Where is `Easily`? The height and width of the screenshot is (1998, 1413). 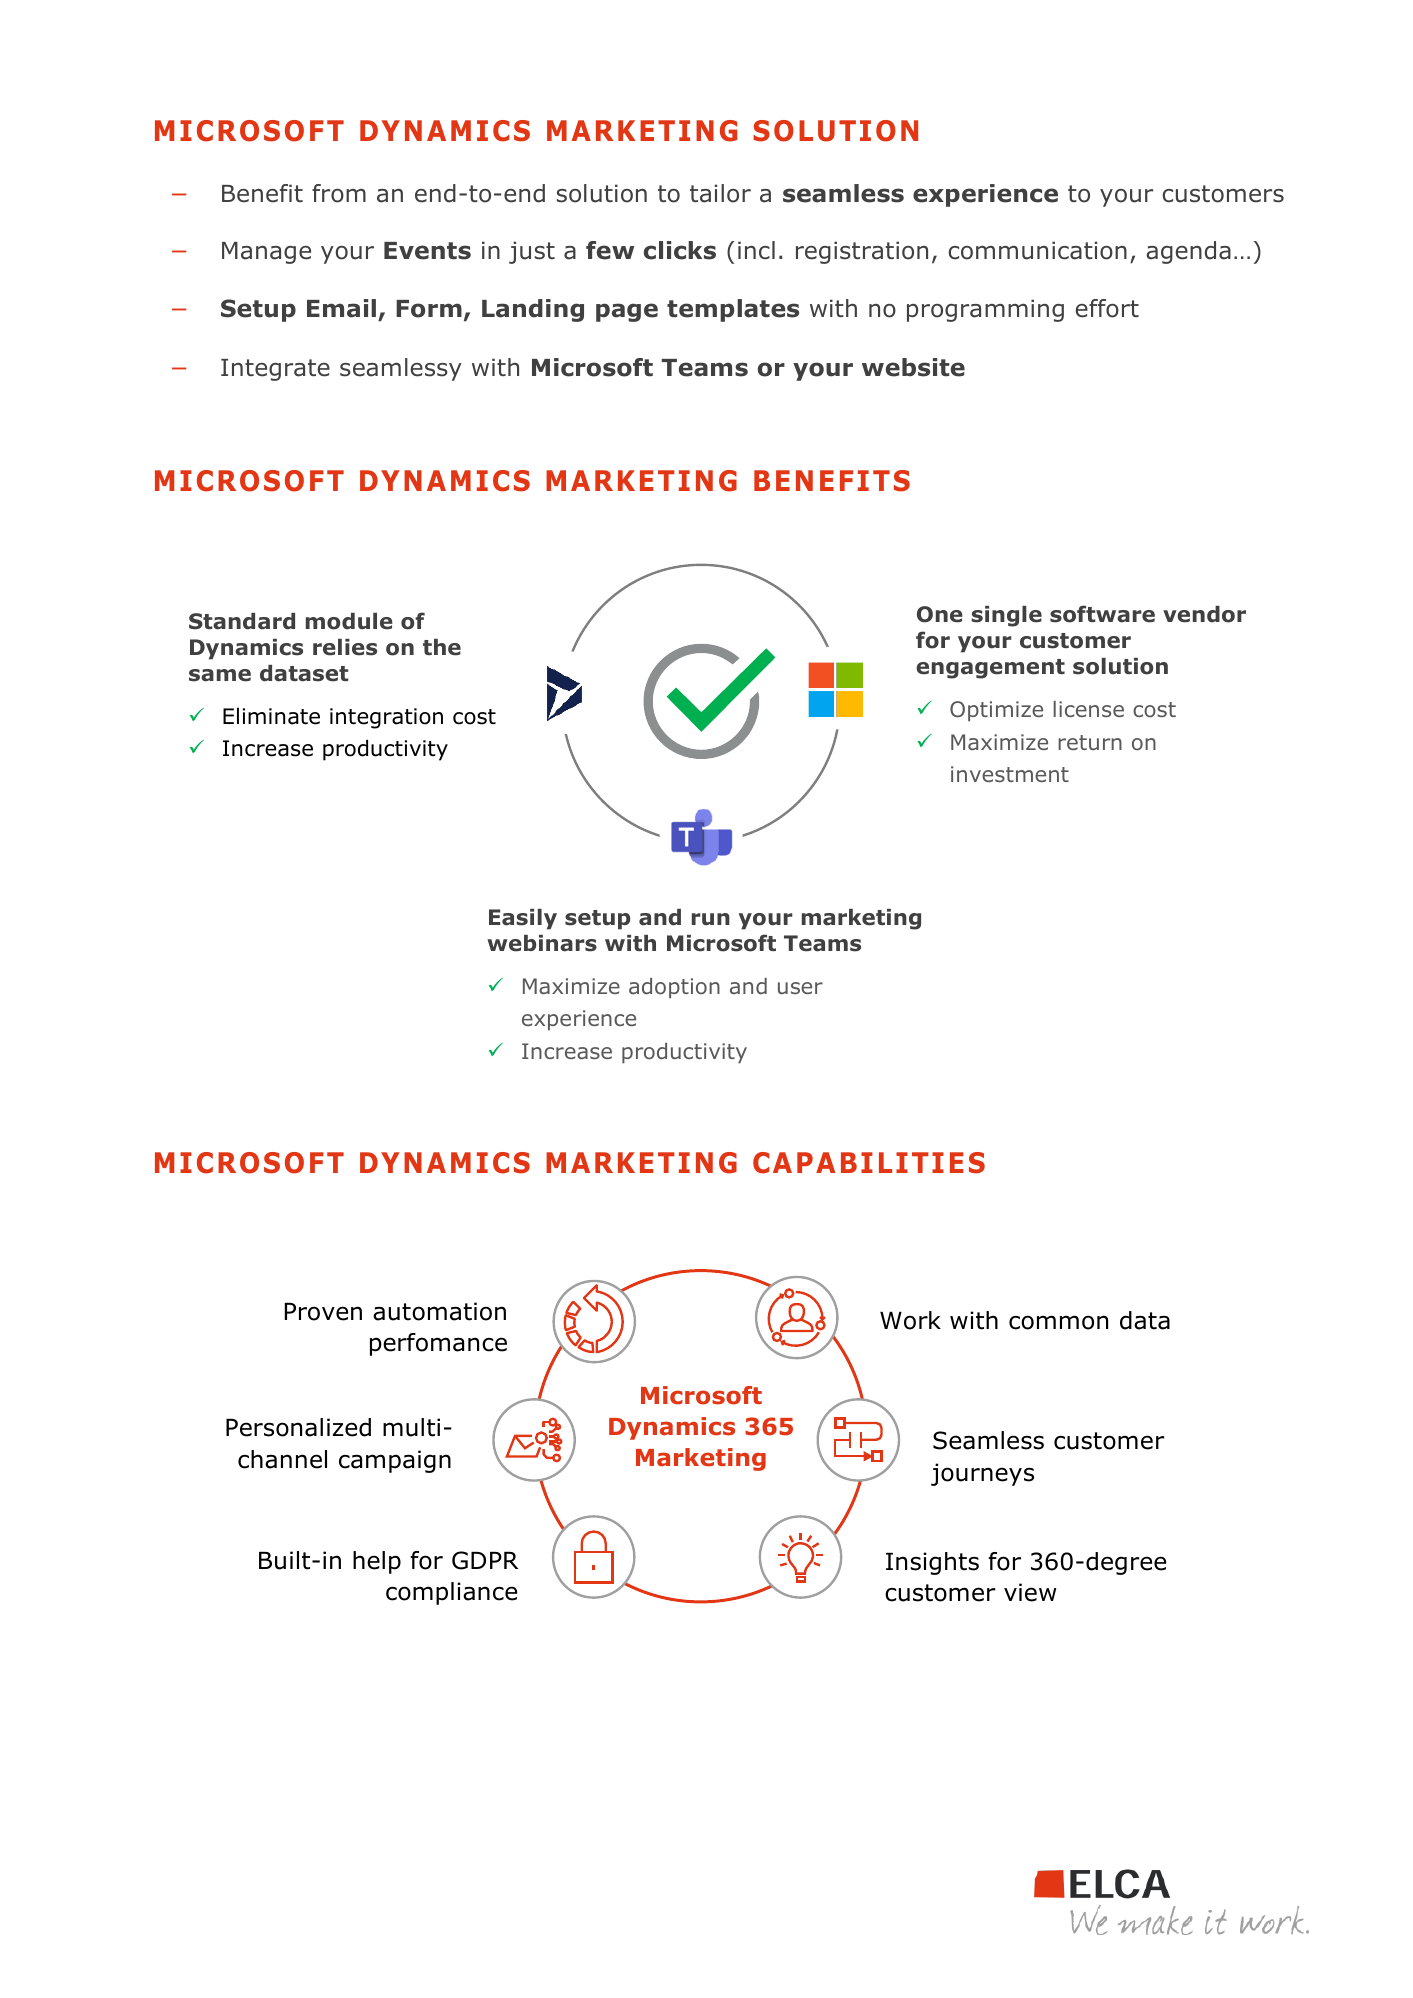 Easily is located at coordinates (523, 919).
